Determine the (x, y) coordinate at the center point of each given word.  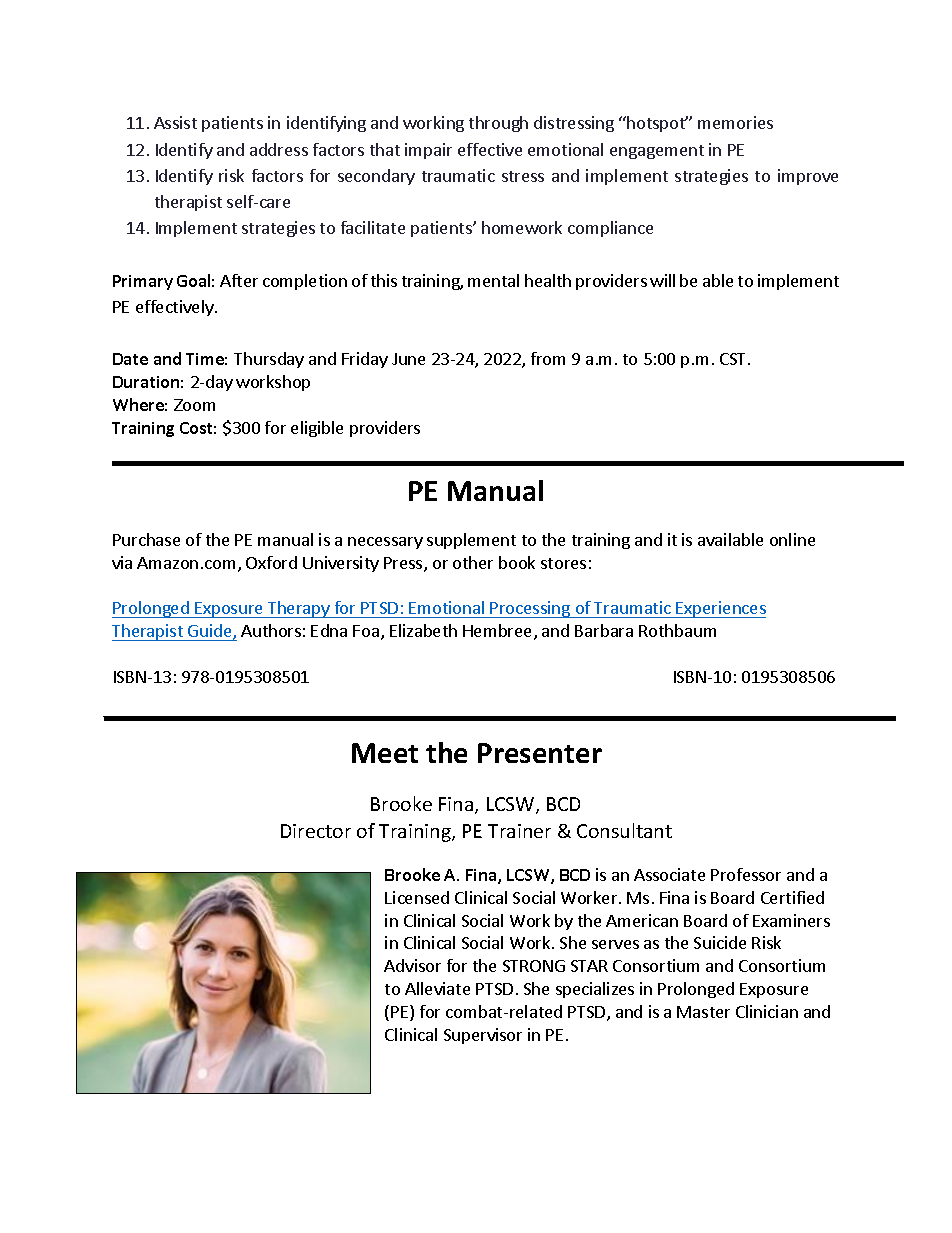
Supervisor (483, 1036)
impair (428, 151)
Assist (175, 122)
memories (735, 122)
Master (703, 1012)
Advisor (412, 965)
